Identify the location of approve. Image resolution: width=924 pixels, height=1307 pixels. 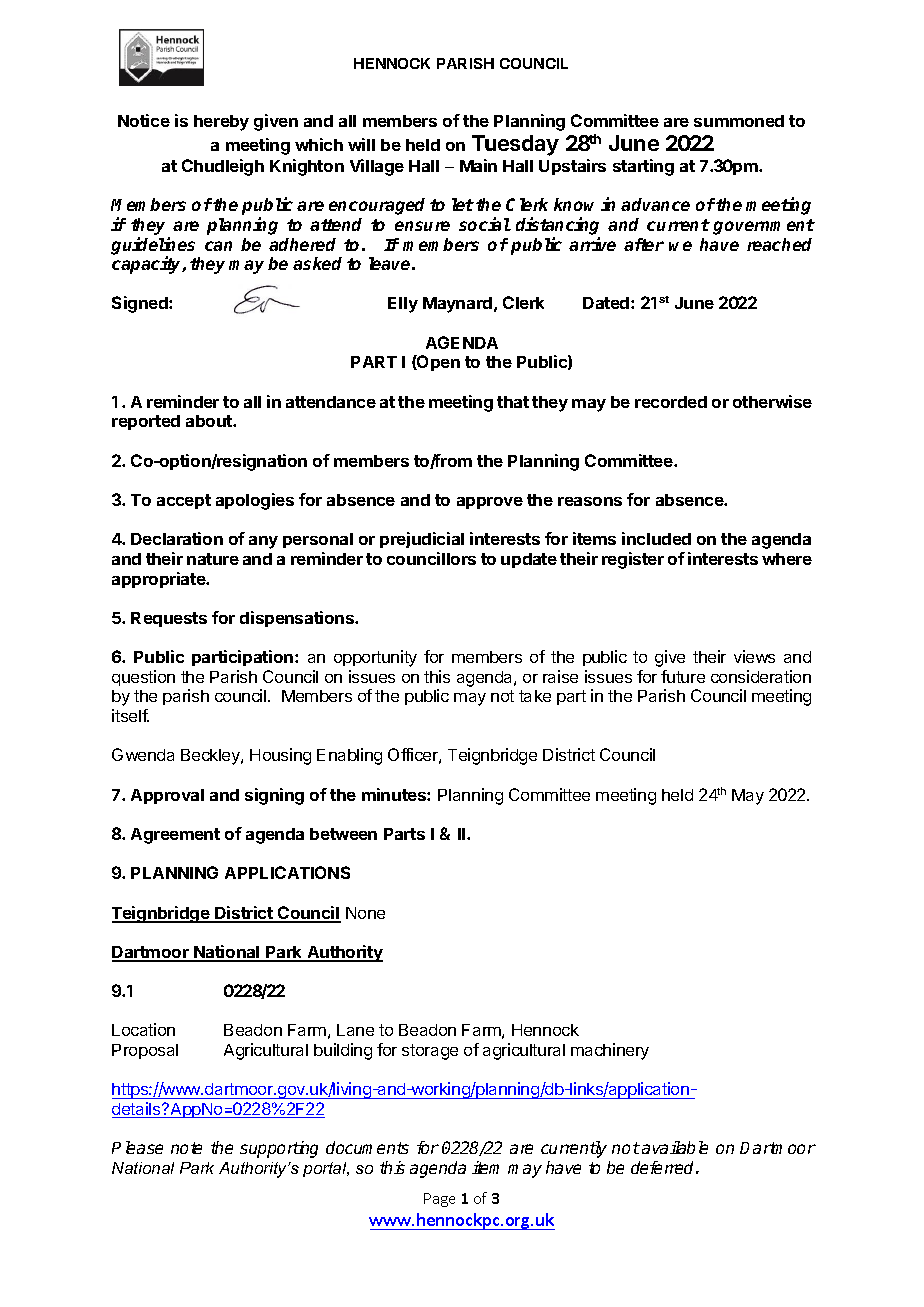
(490, 503).
